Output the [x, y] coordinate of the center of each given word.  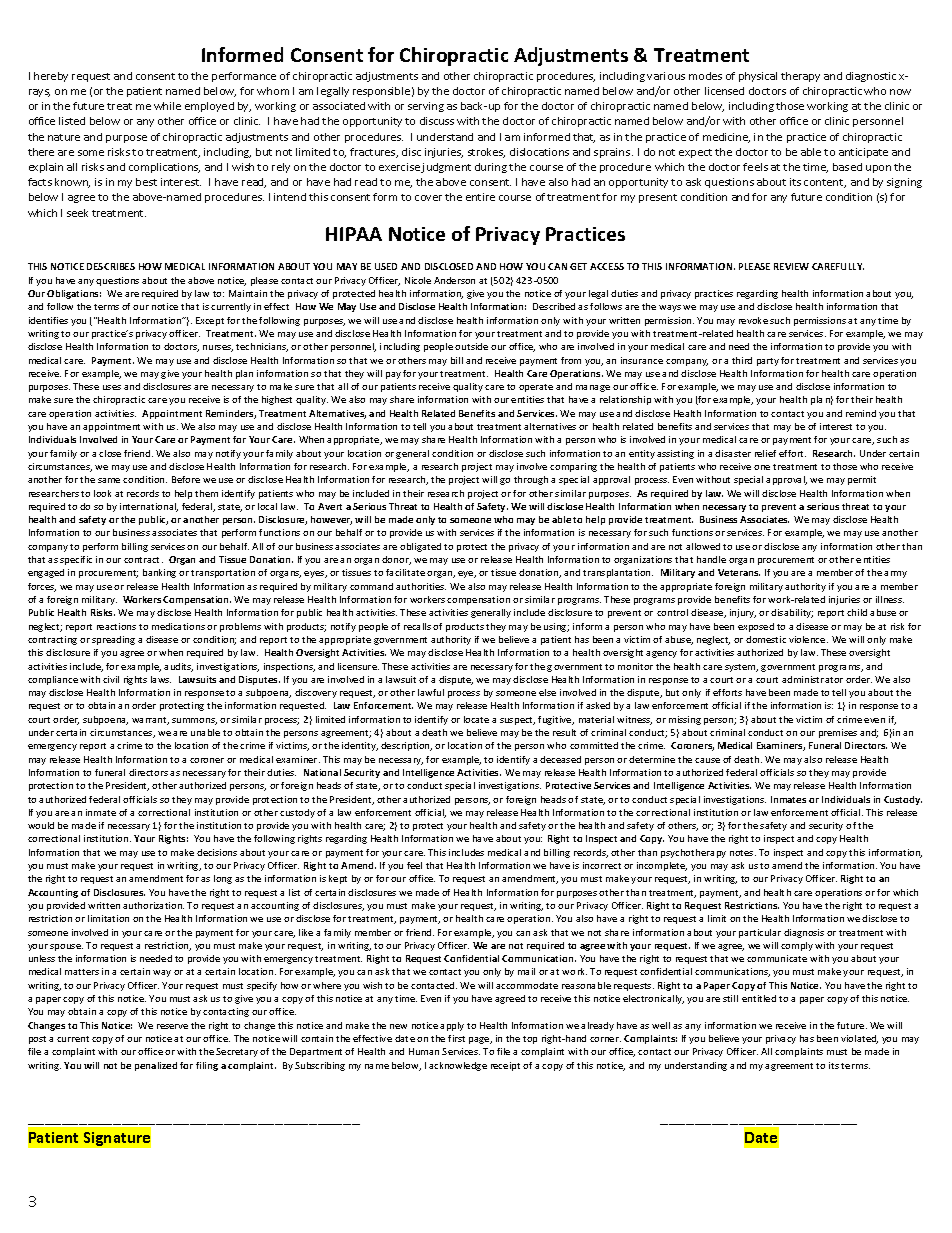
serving [426, 107]
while [167, 106]
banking [159, 573]
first [456, 1038]
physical [758, 77]
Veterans [739, 572]
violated [859, 1039]
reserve [172, 1026]
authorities [421, 586]
